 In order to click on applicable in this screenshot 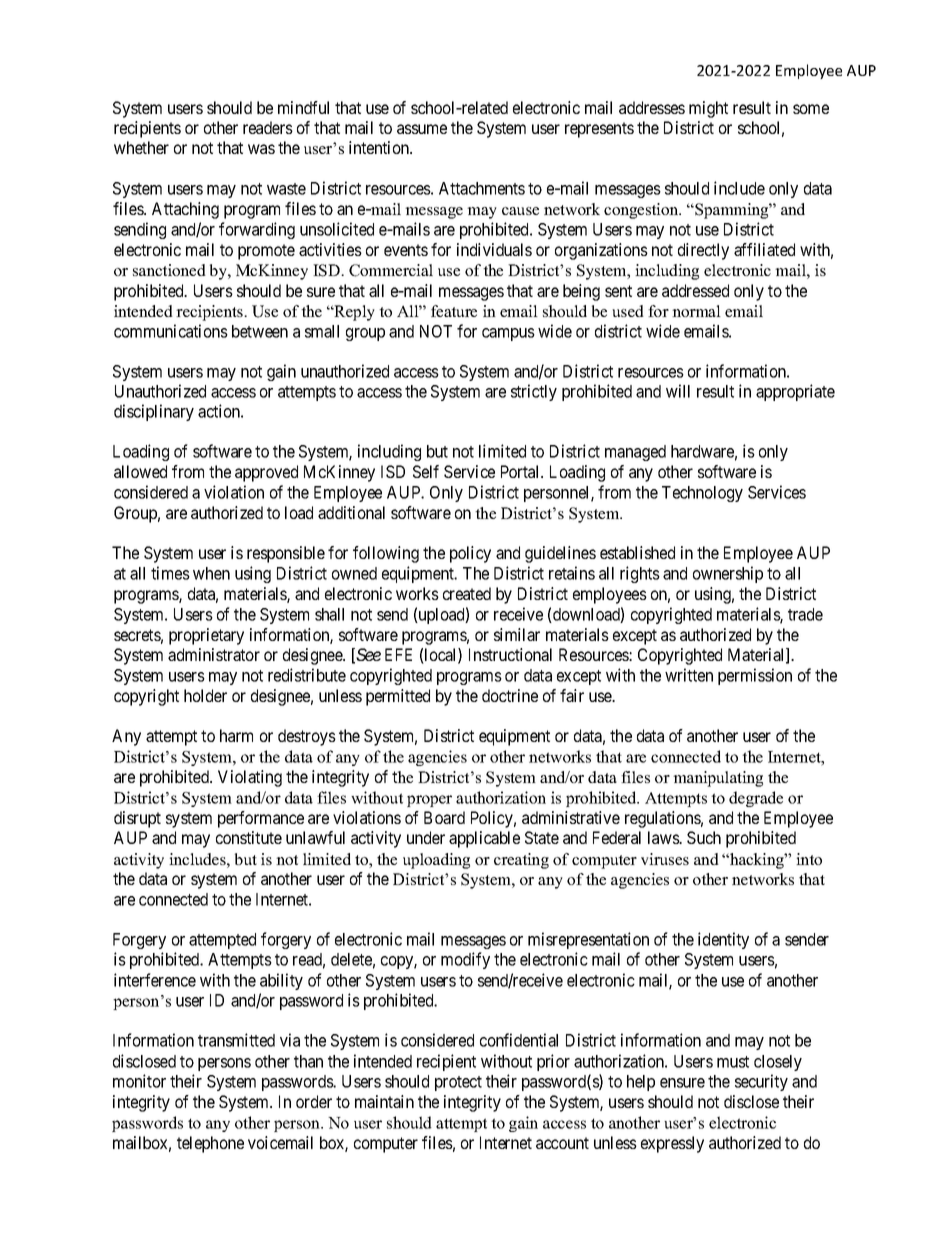, I will do `click(484, 839)`.
